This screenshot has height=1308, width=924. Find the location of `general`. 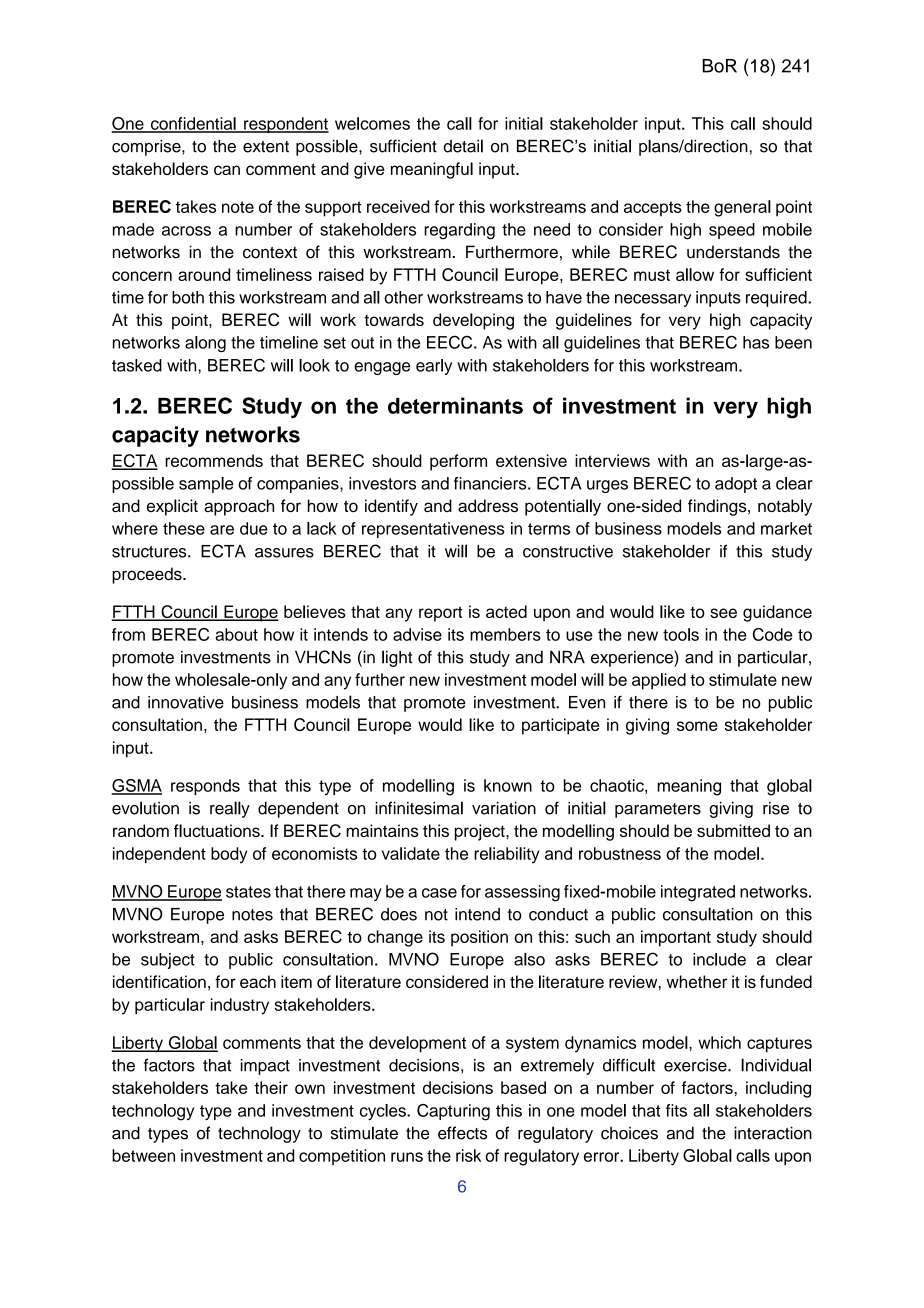

general is located at coordinates (742, 208).
